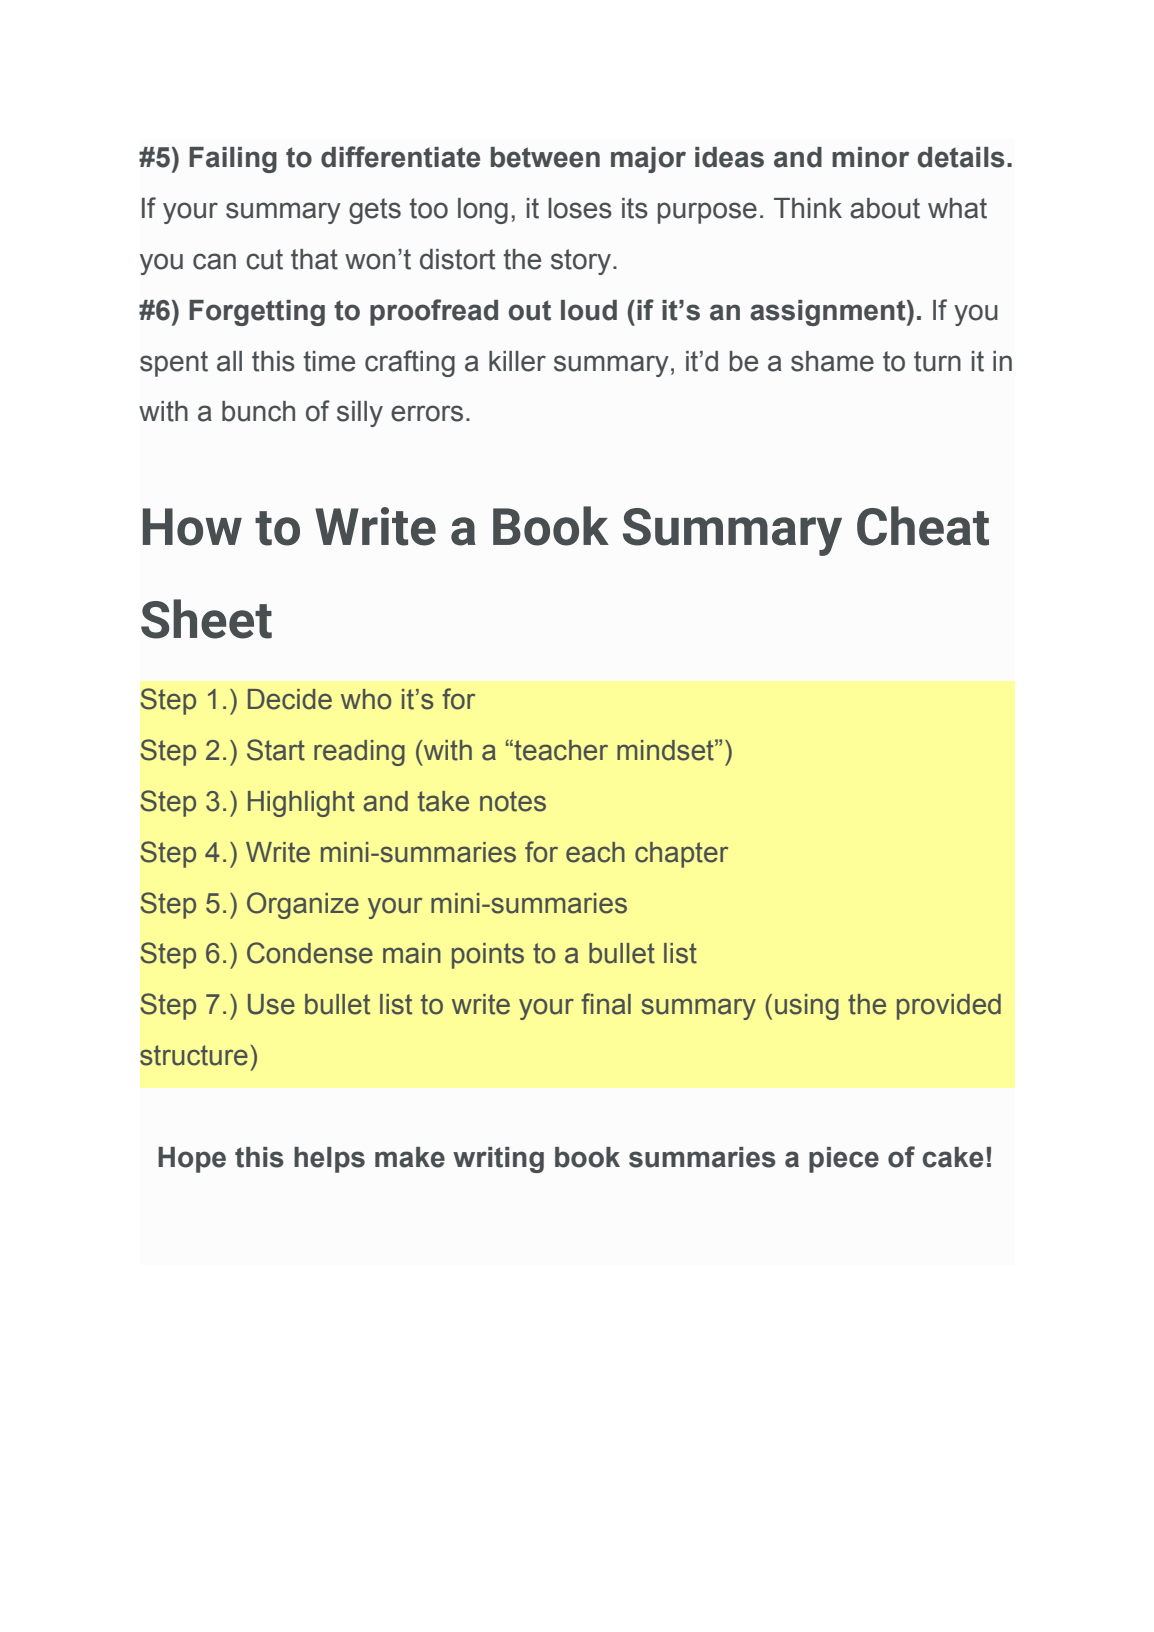 Image resolution: width=1154 pixels, height=1632 pixels. Describe the element at coordinates (329, 1160) in the document. I see `helps` at that location.
